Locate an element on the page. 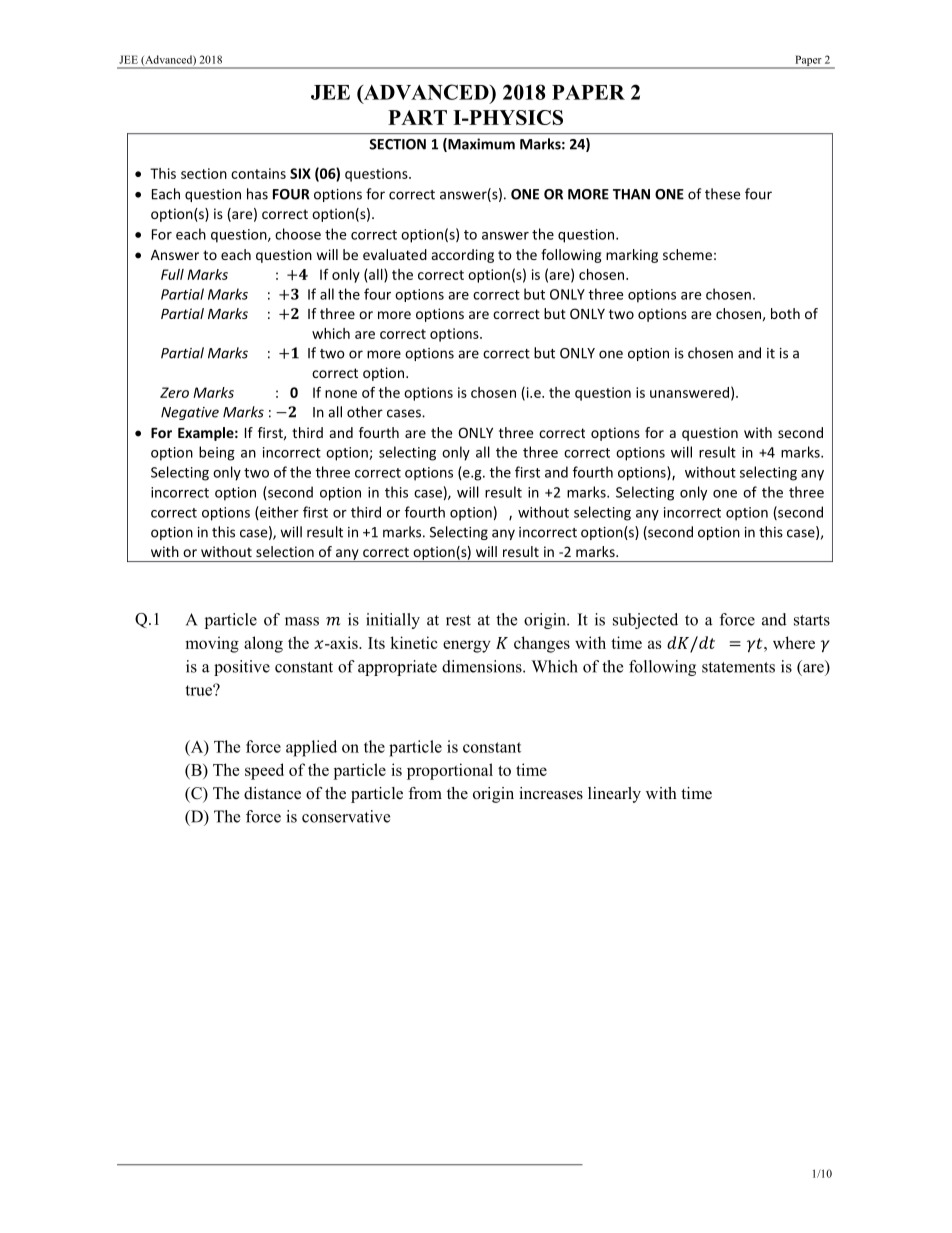  rest is located at coordinates (458, 620).
